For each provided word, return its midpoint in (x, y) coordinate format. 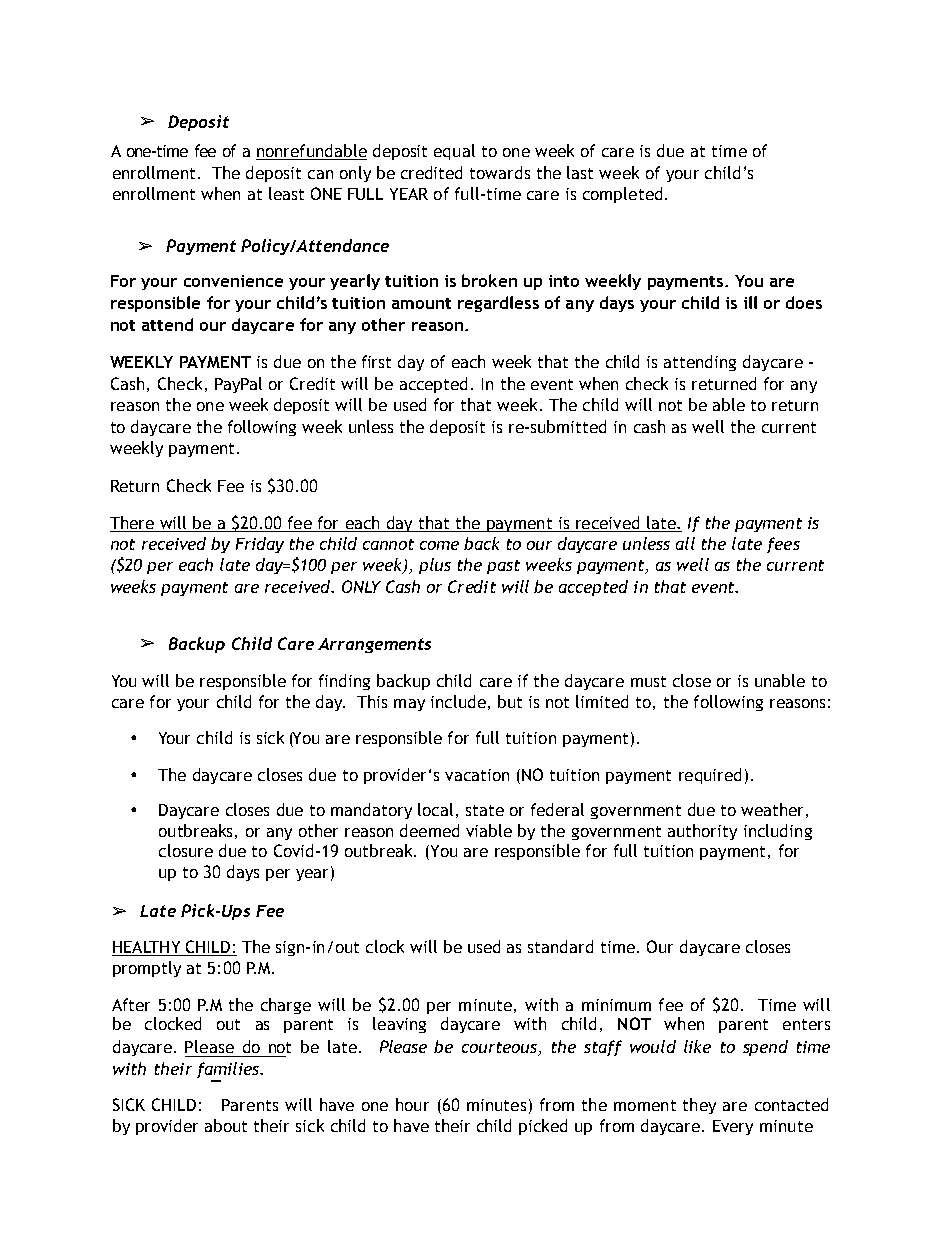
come (439, 545)
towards (500, 172)
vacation (477, 775)
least (286, 193)
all (685, 543)
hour (412, 1104)
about (226, 1125)
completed (622, 195)
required (710, 776)
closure (186, 850)
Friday (260, 545)
